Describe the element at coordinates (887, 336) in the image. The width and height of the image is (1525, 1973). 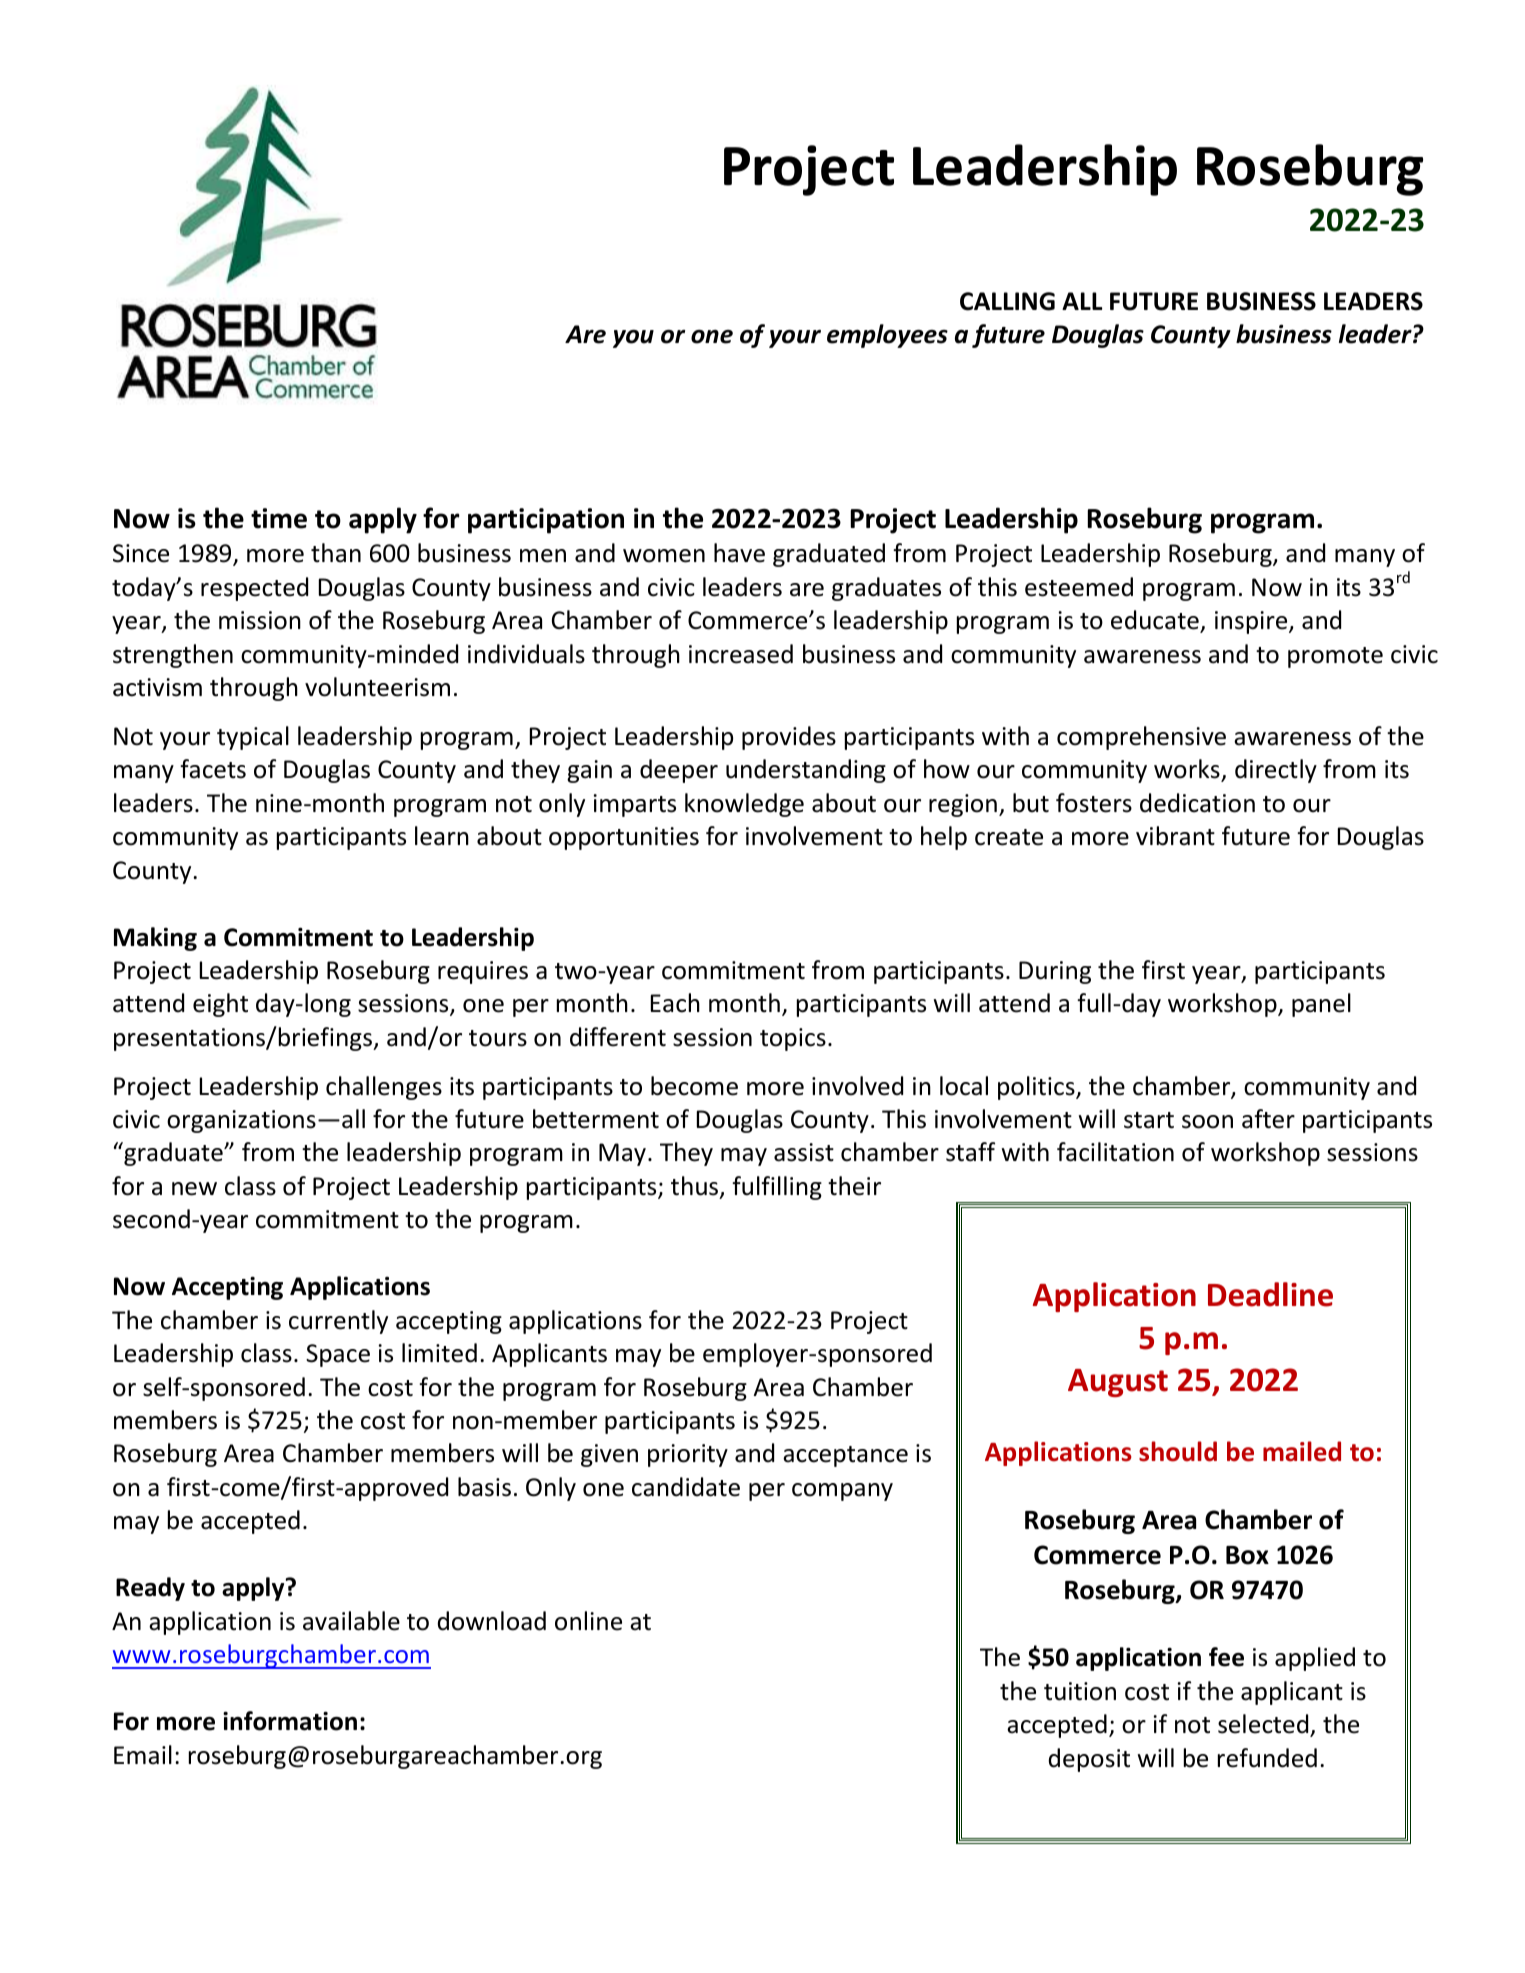
I see `employees` at that location.
